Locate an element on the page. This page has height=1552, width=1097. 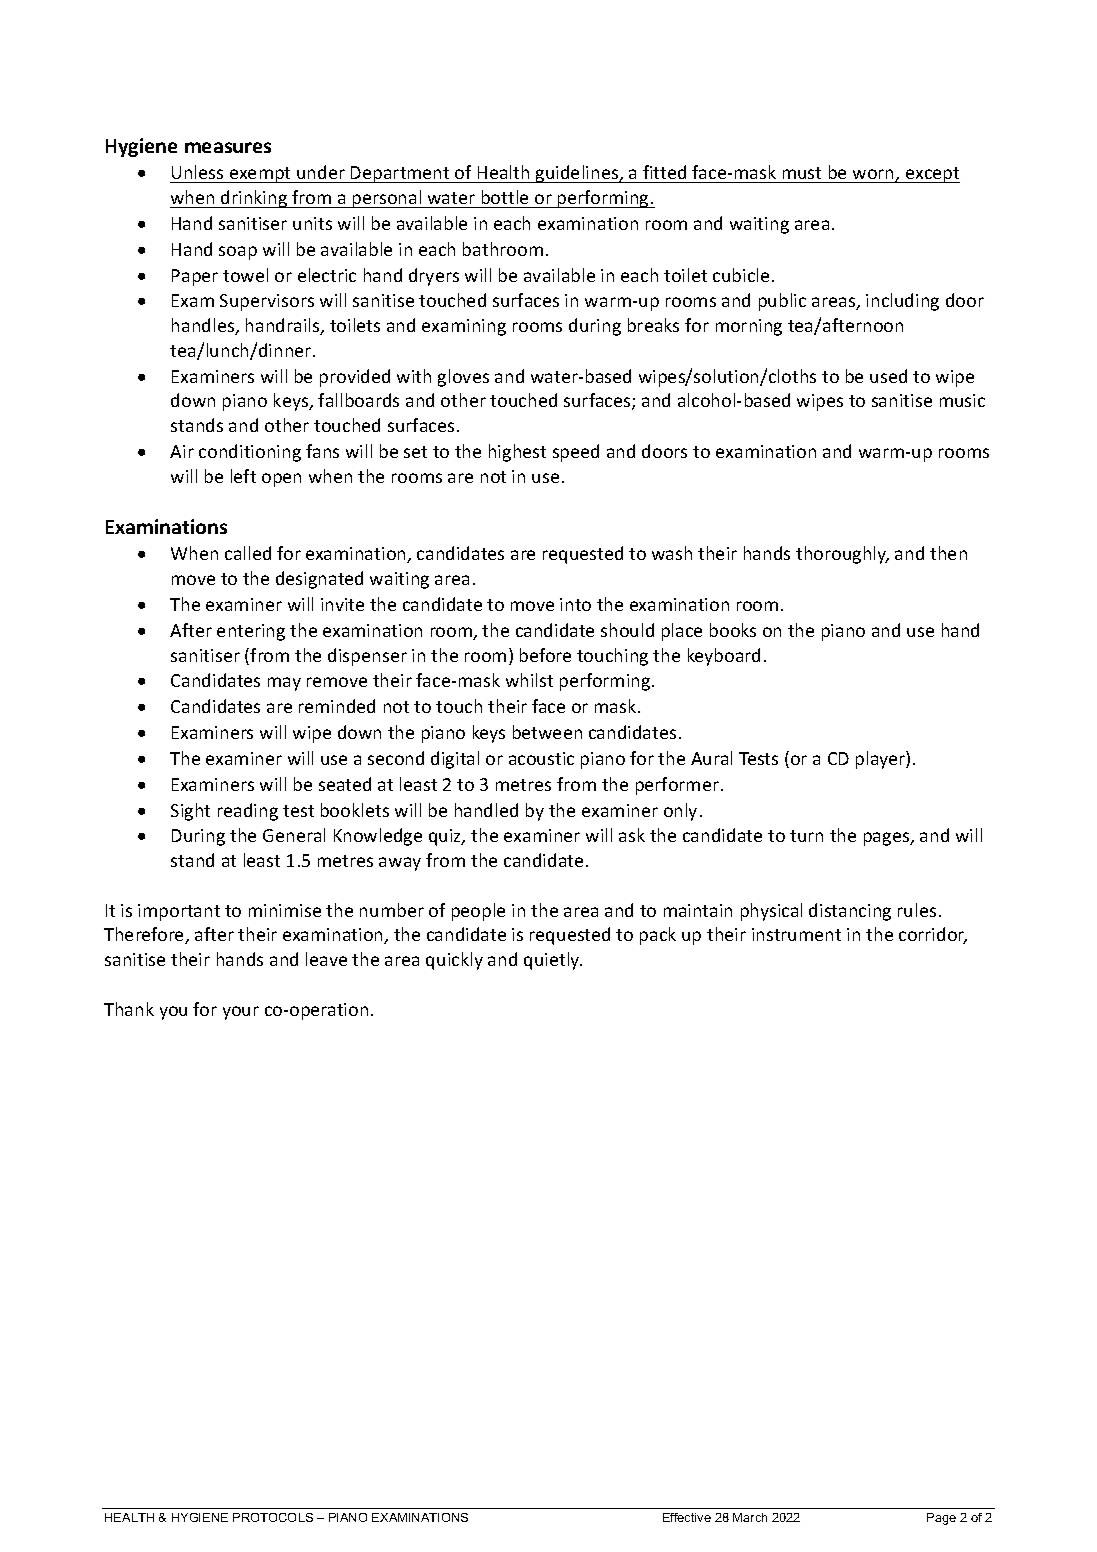
bottle is located at coordinates (505, 197).
